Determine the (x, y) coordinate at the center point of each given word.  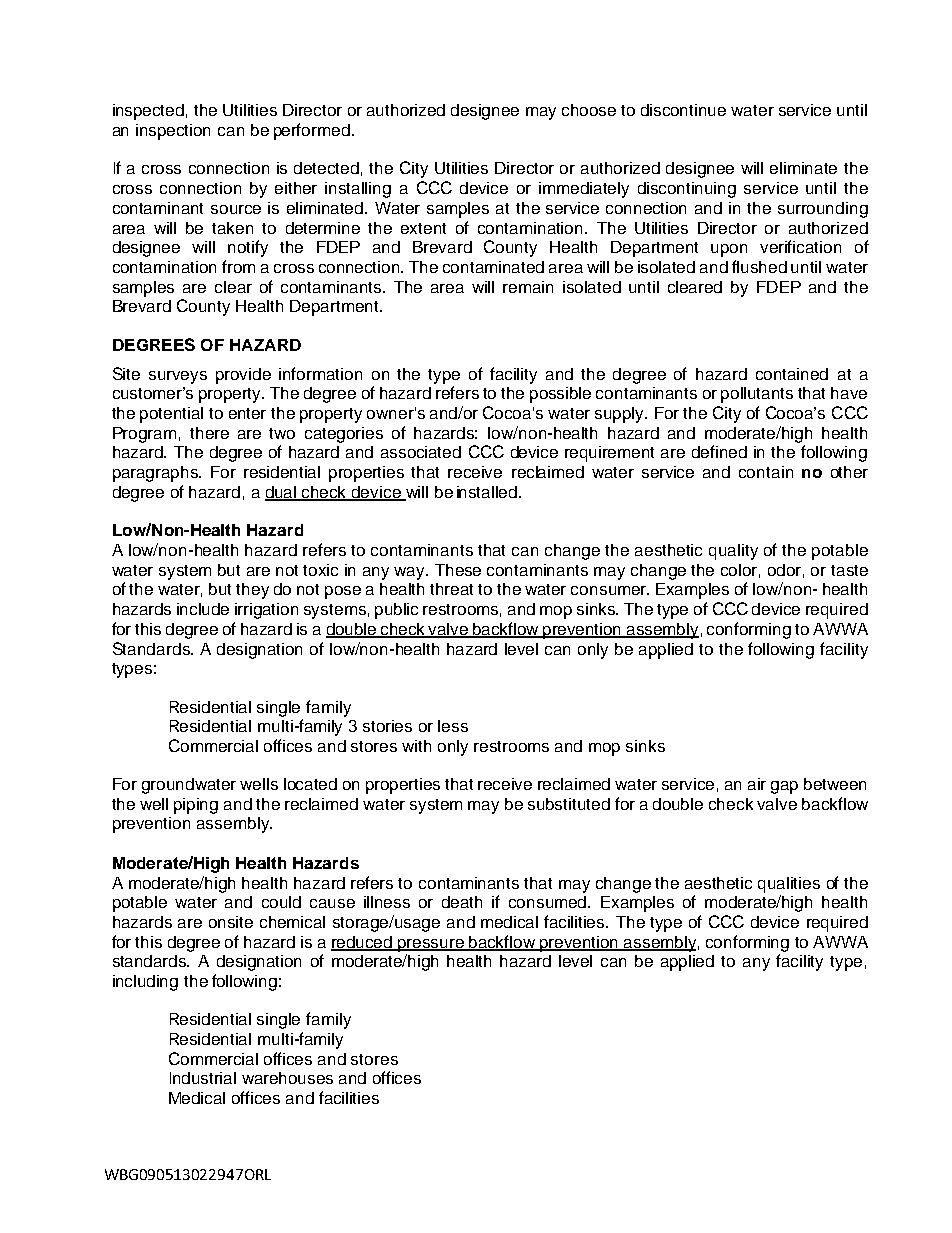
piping (196, 806)
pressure (431, 945)
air (757, 784)
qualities (789, 885)
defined (719, 451)
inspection (173, 132)
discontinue (683, 110)
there (209, 433)
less (453, 726)
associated (421, 452)
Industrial (203, 1078)
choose (589, 110)
